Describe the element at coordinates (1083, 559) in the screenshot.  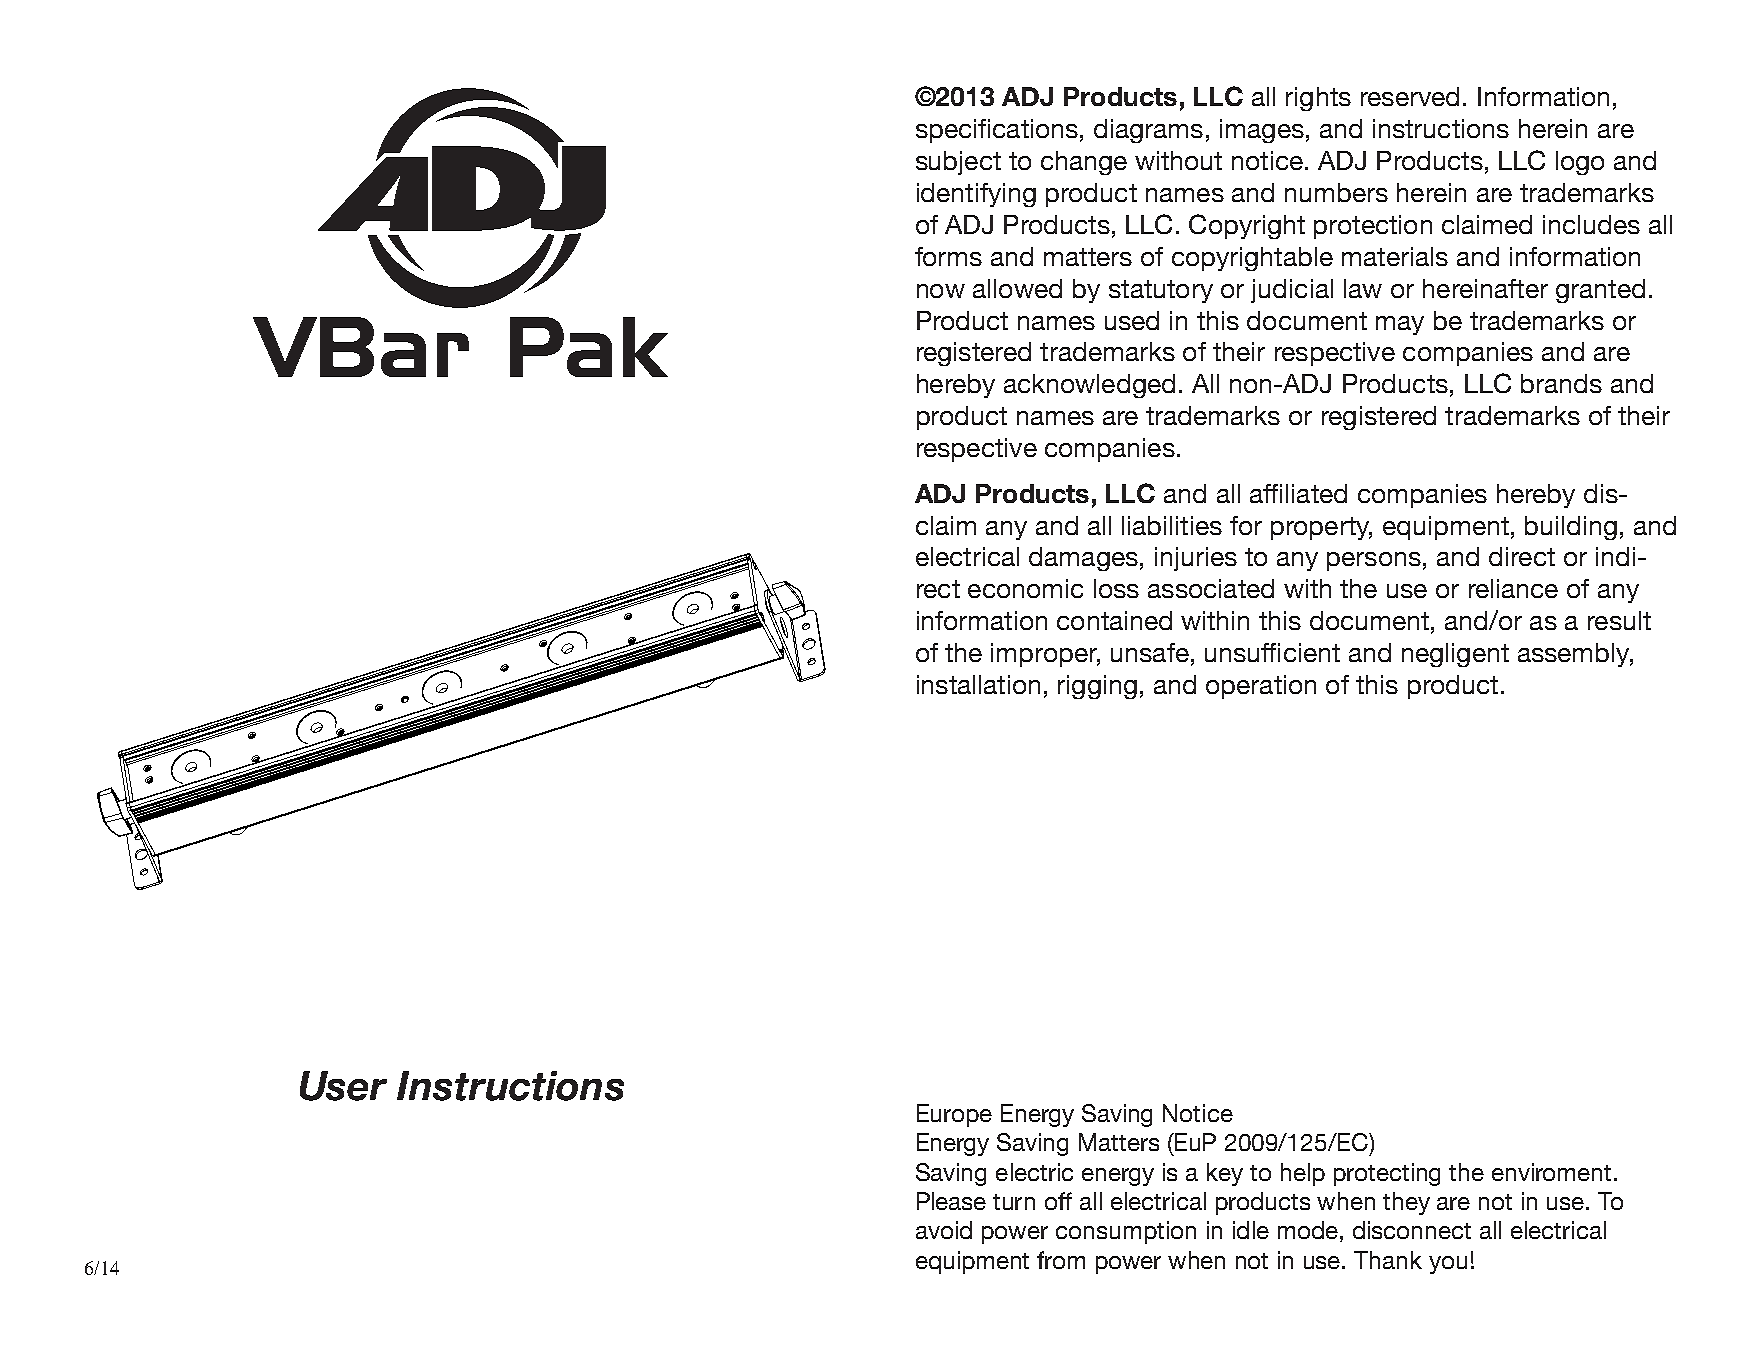
I see `damages` at that location.
